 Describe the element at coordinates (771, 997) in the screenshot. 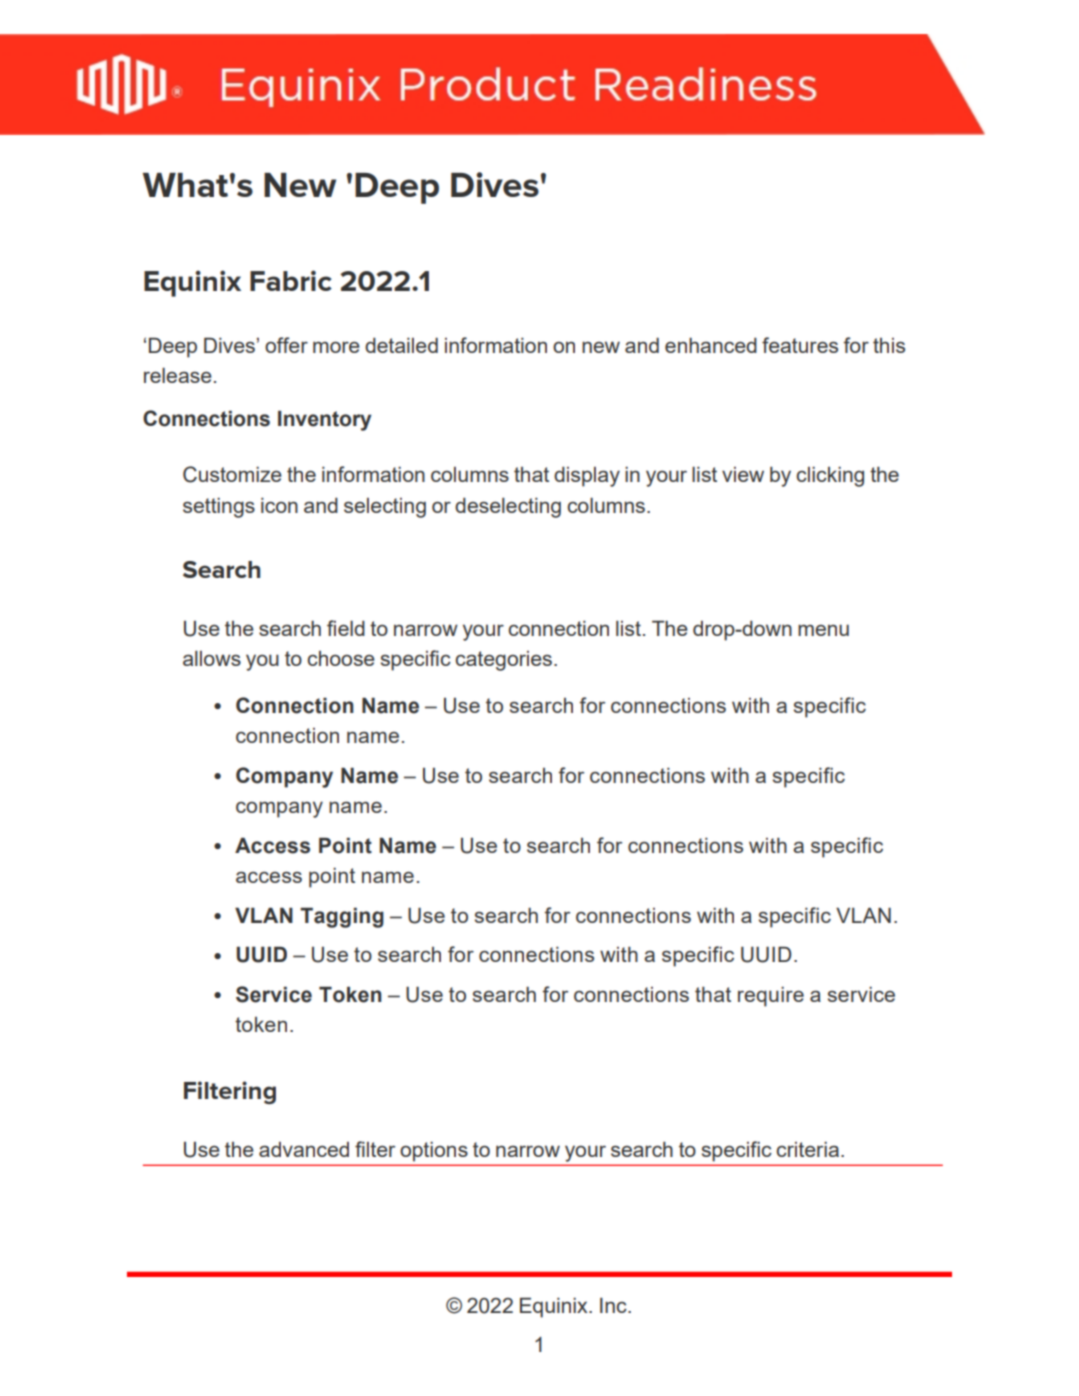

I see `require` at that location.
